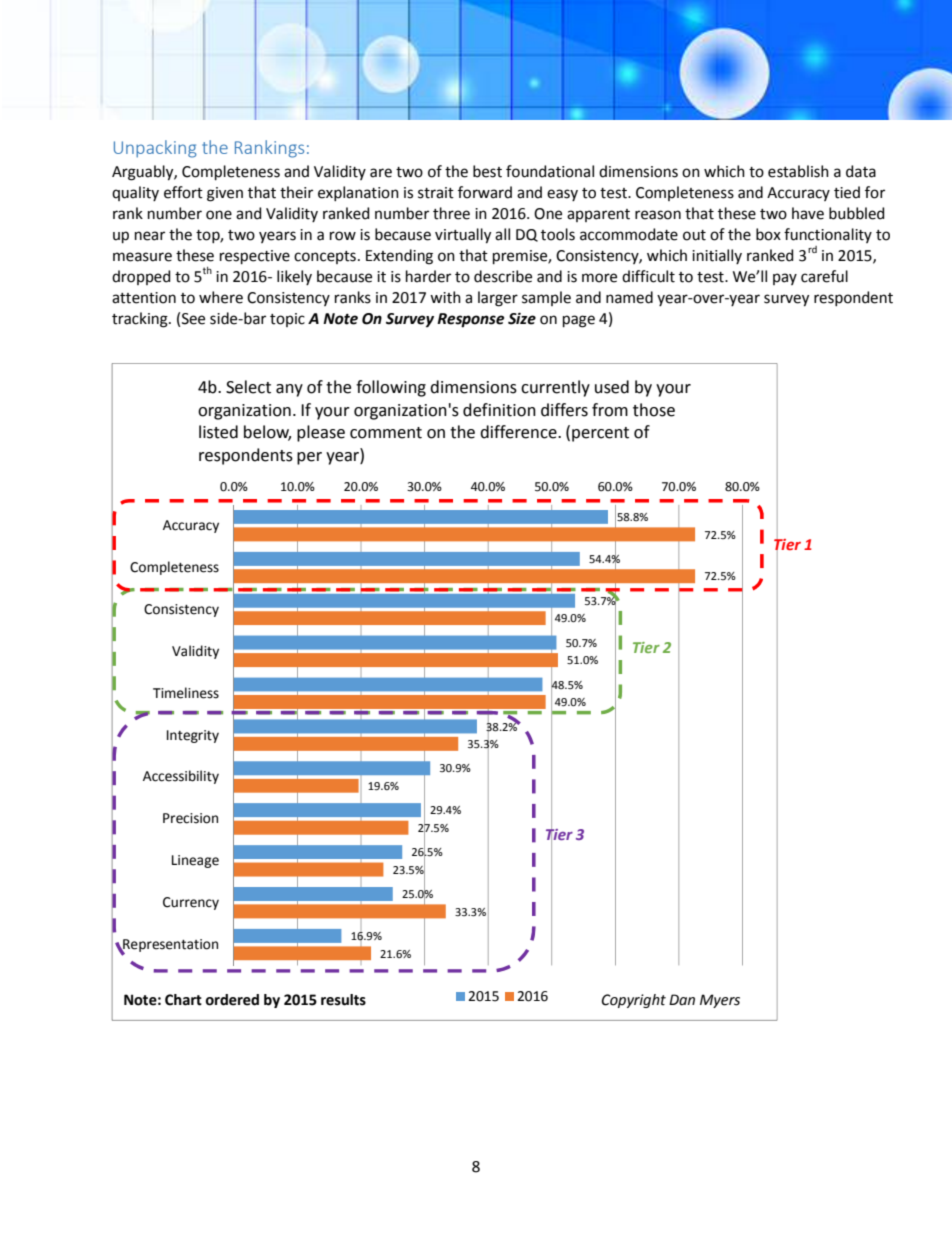 This document has height=1233, width=952. What do you see at coordinates (720, 1001) in the document?
I see `Myers` at bounding box center [720, 1001].
